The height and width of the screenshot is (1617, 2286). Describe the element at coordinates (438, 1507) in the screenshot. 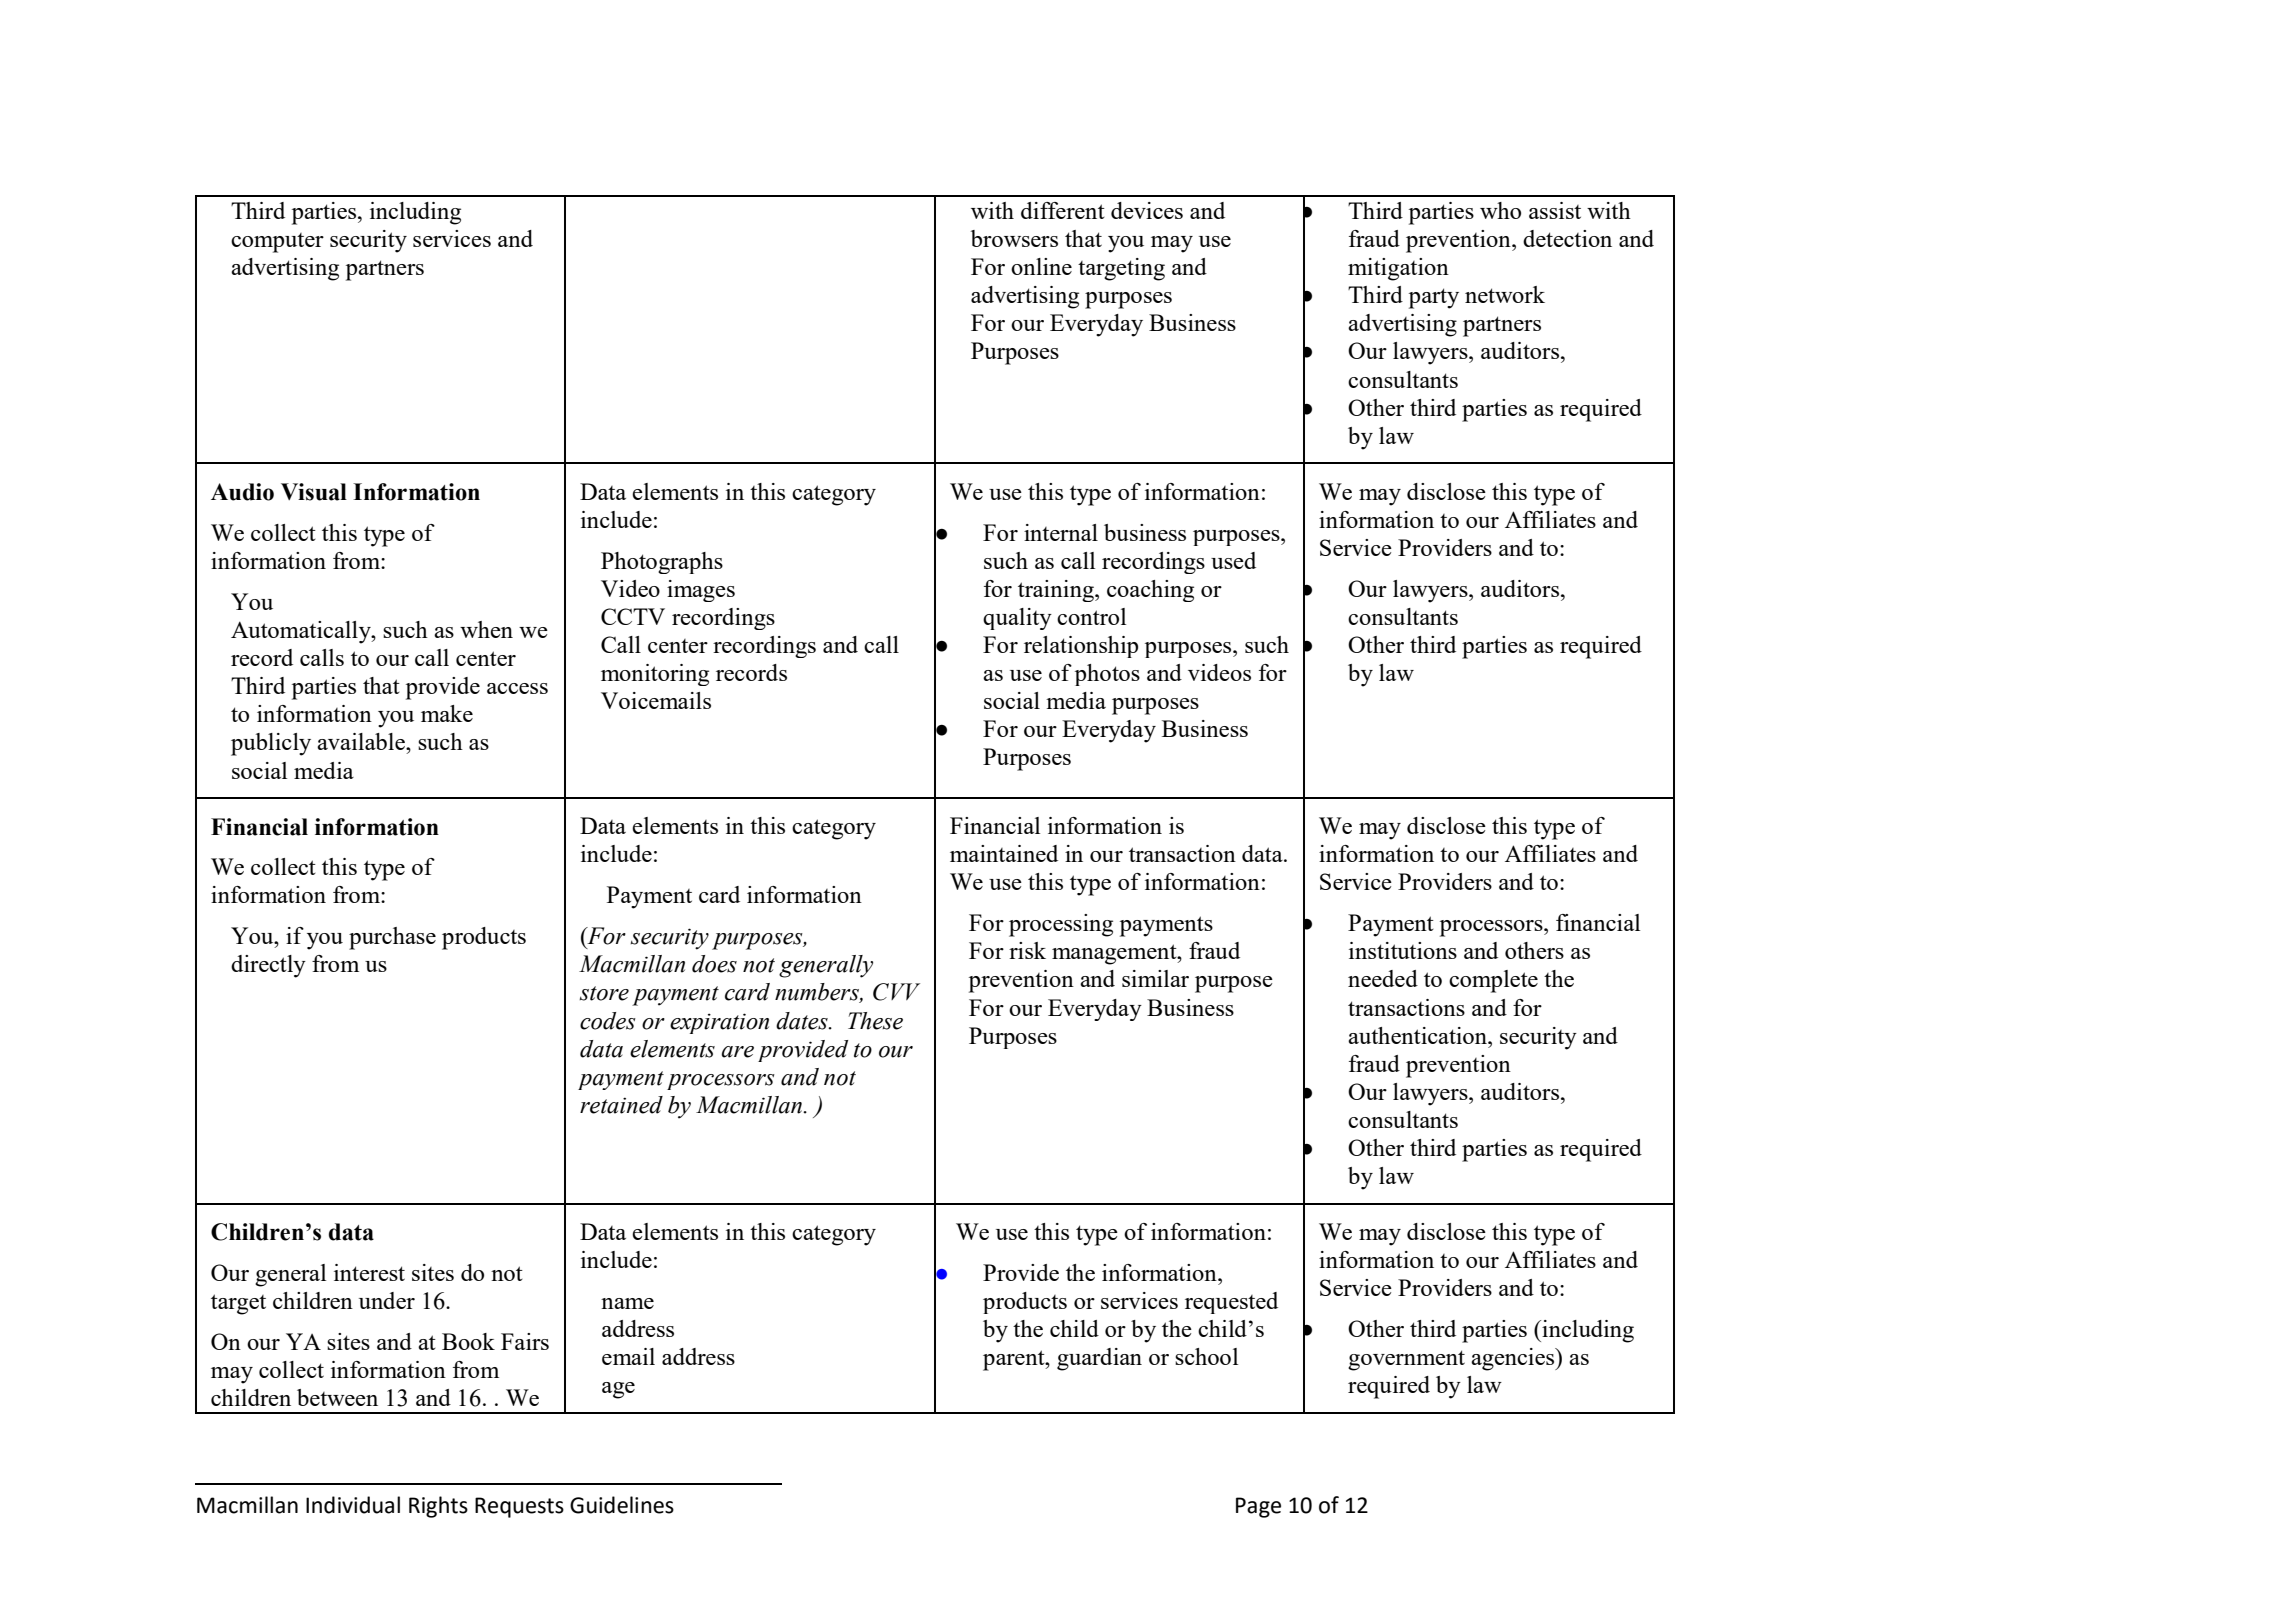

I see `Rights` at that location.
